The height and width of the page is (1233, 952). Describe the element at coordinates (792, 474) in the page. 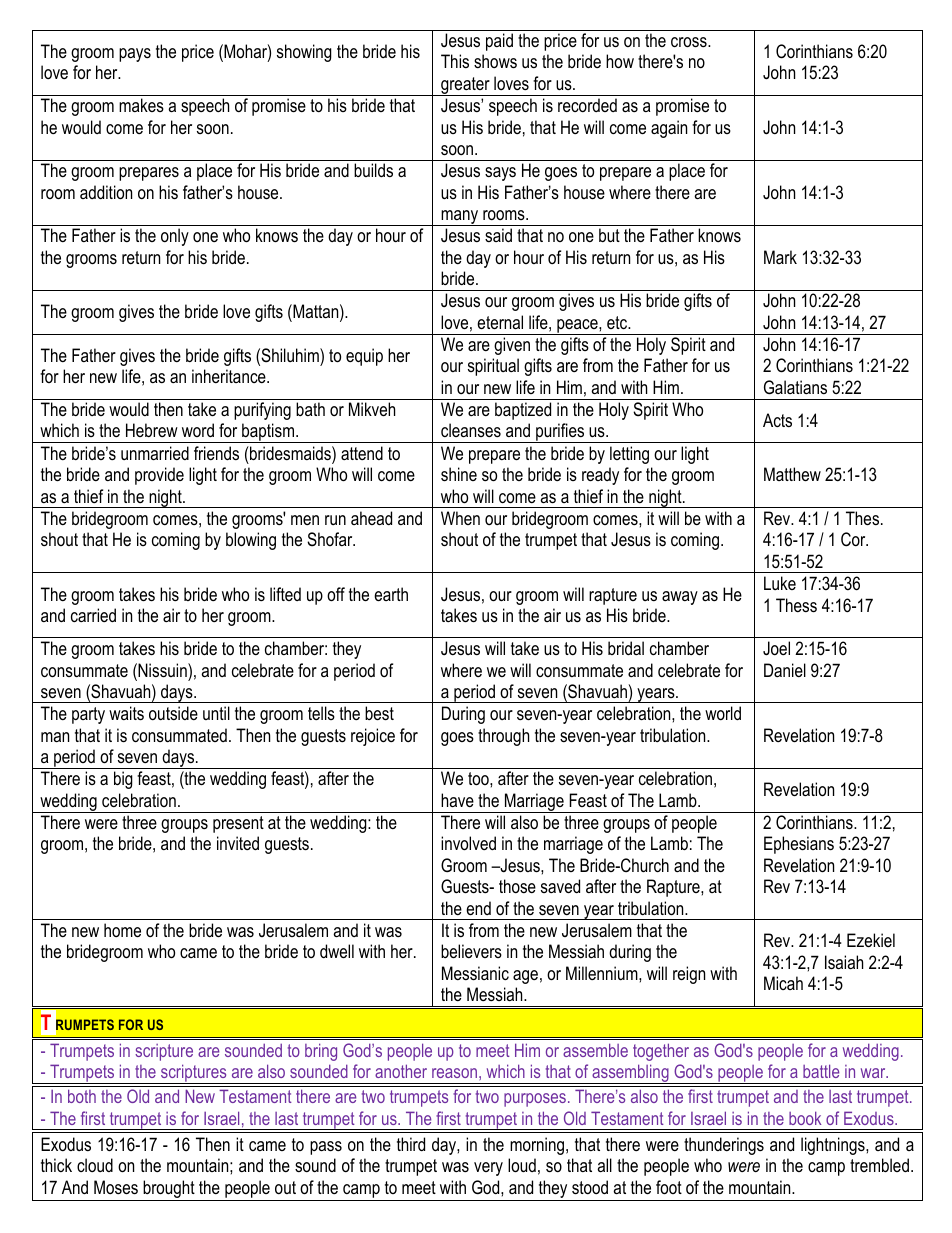

I see `Matthew` at that location.
